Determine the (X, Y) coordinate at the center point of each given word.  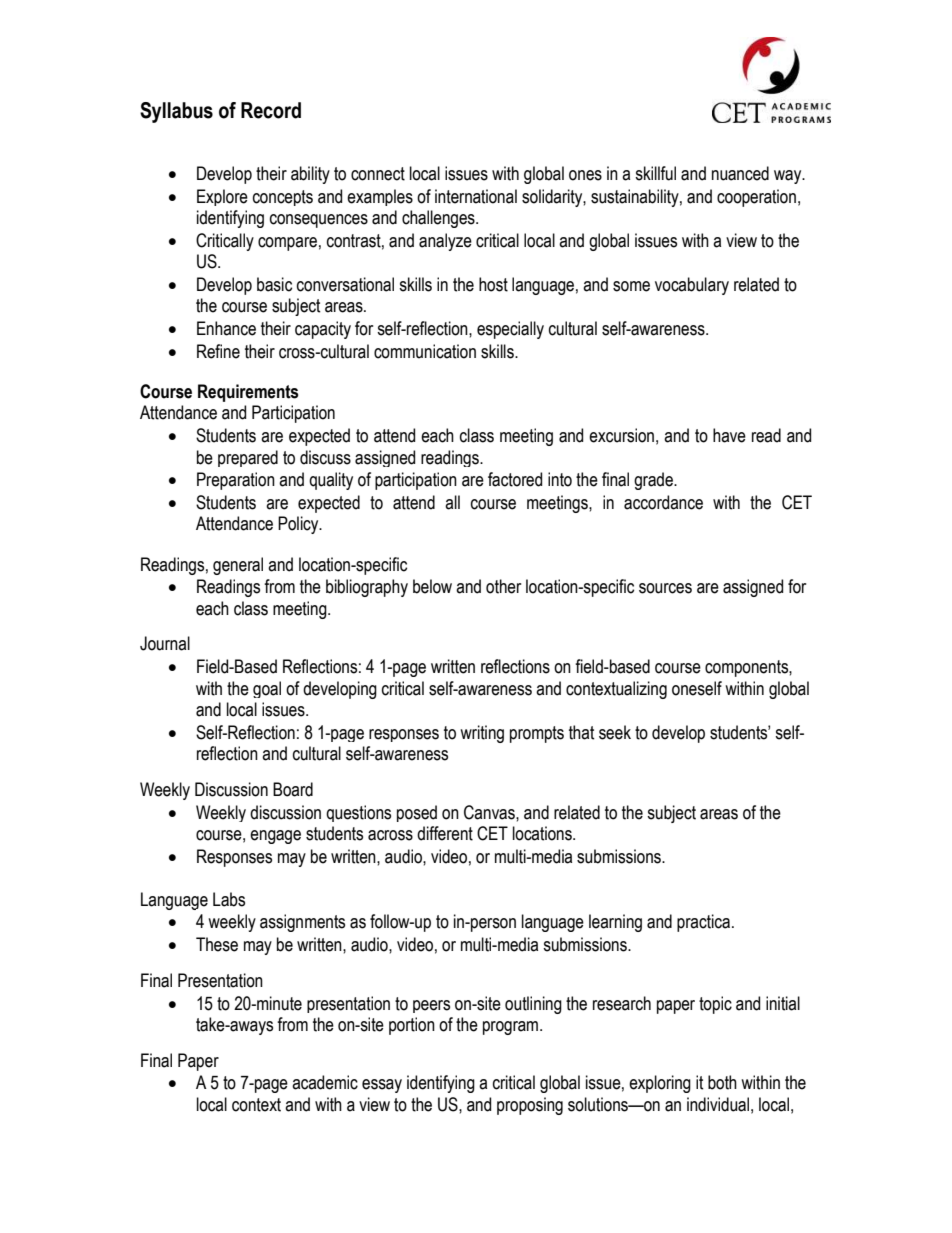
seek (615, 732)
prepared (248, 458)
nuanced (740, 173)
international (476, 196)
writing (482, 734)
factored (515, 479)
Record (271, 110)
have (729, 435)
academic (325, 1082)
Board (293, 789)
